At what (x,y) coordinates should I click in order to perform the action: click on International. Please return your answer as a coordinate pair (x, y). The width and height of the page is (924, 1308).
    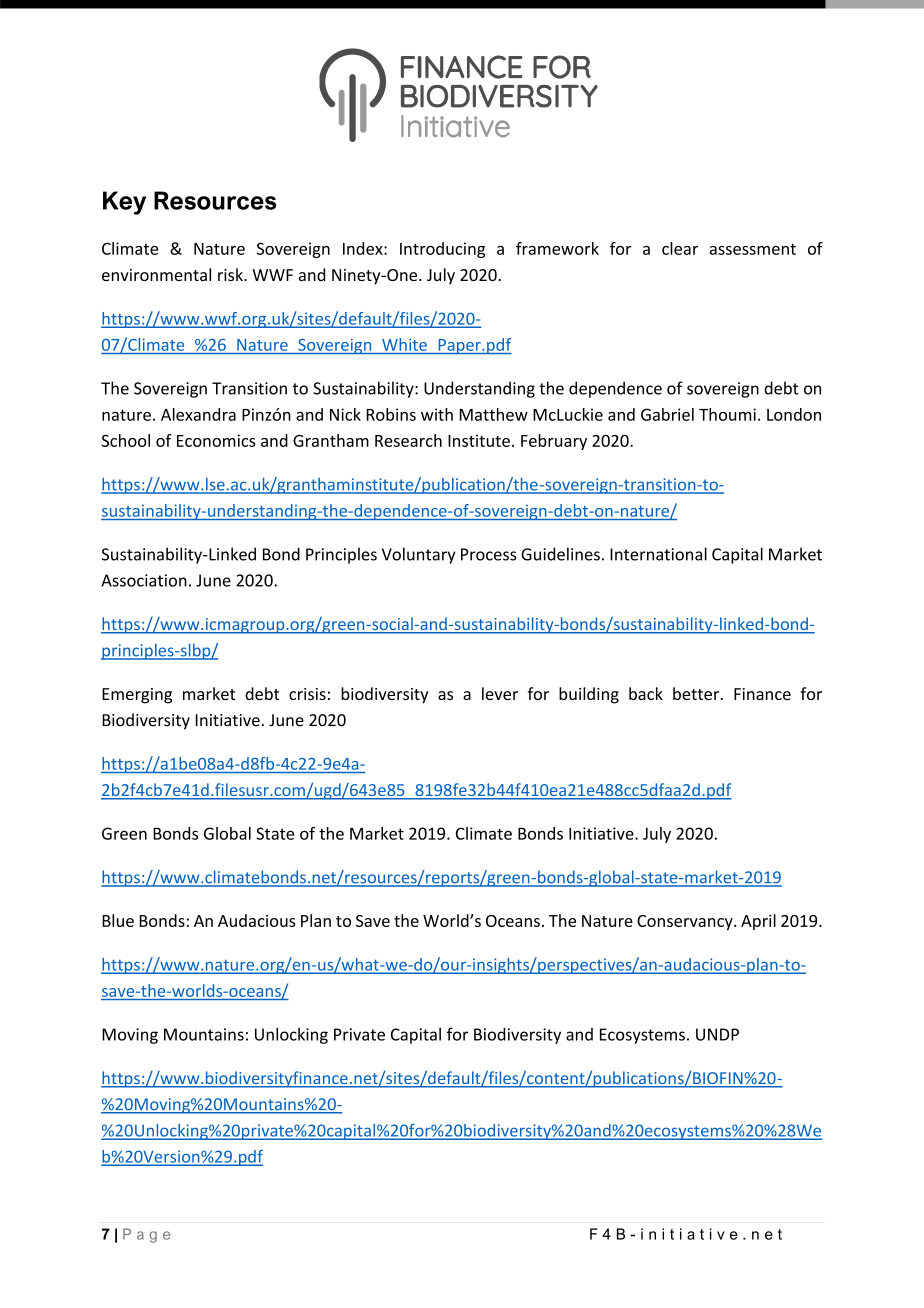
    Looking at the image, I should click on (658, 554).
